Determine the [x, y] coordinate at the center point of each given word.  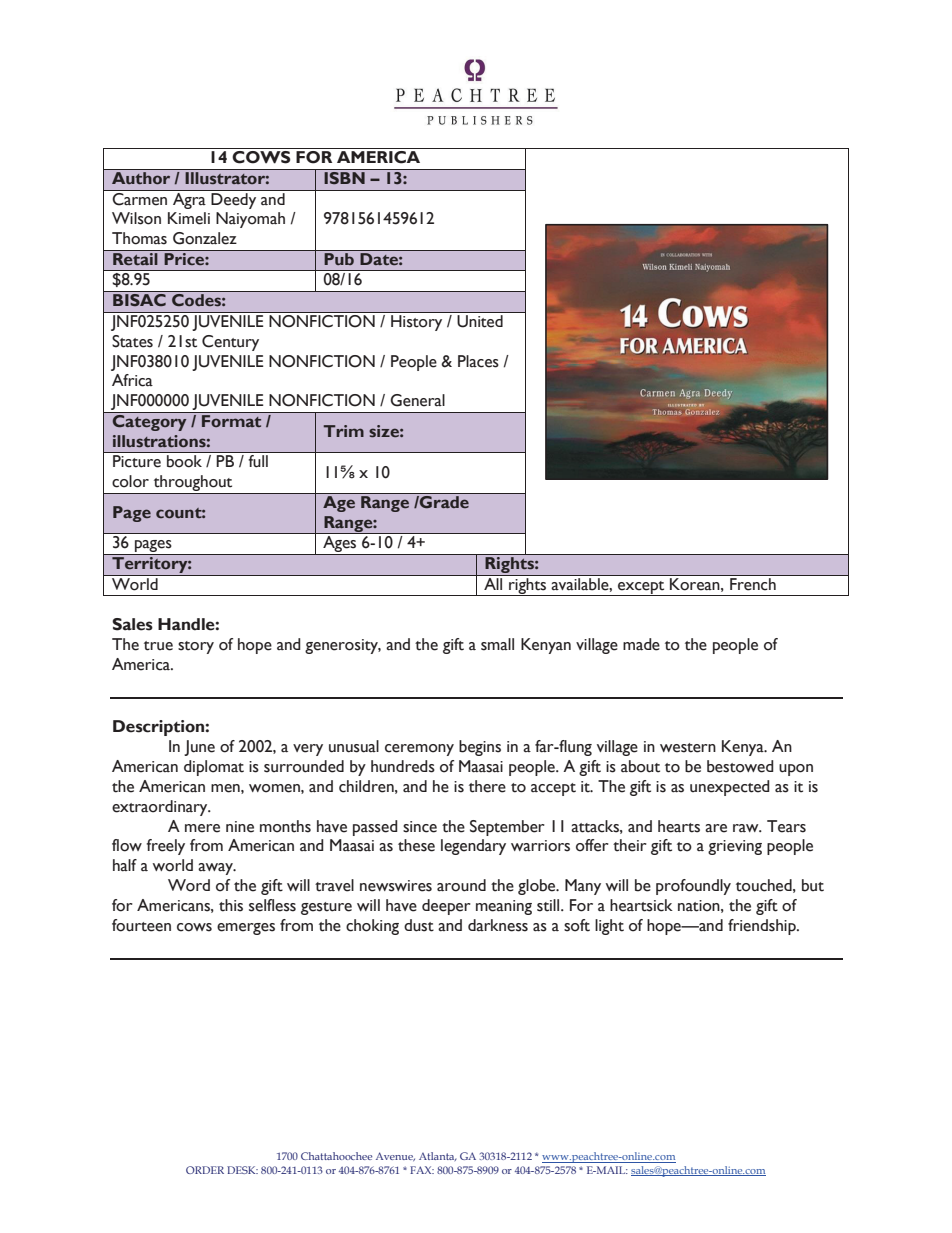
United [480, 321]
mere [202, 828]
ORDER [205, 1170]
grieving [735, 847]
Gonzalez [205, 238]
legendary [473, 847]
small [497, 644]
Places [478, 361]
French [753, 582]
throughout [193, 484]
